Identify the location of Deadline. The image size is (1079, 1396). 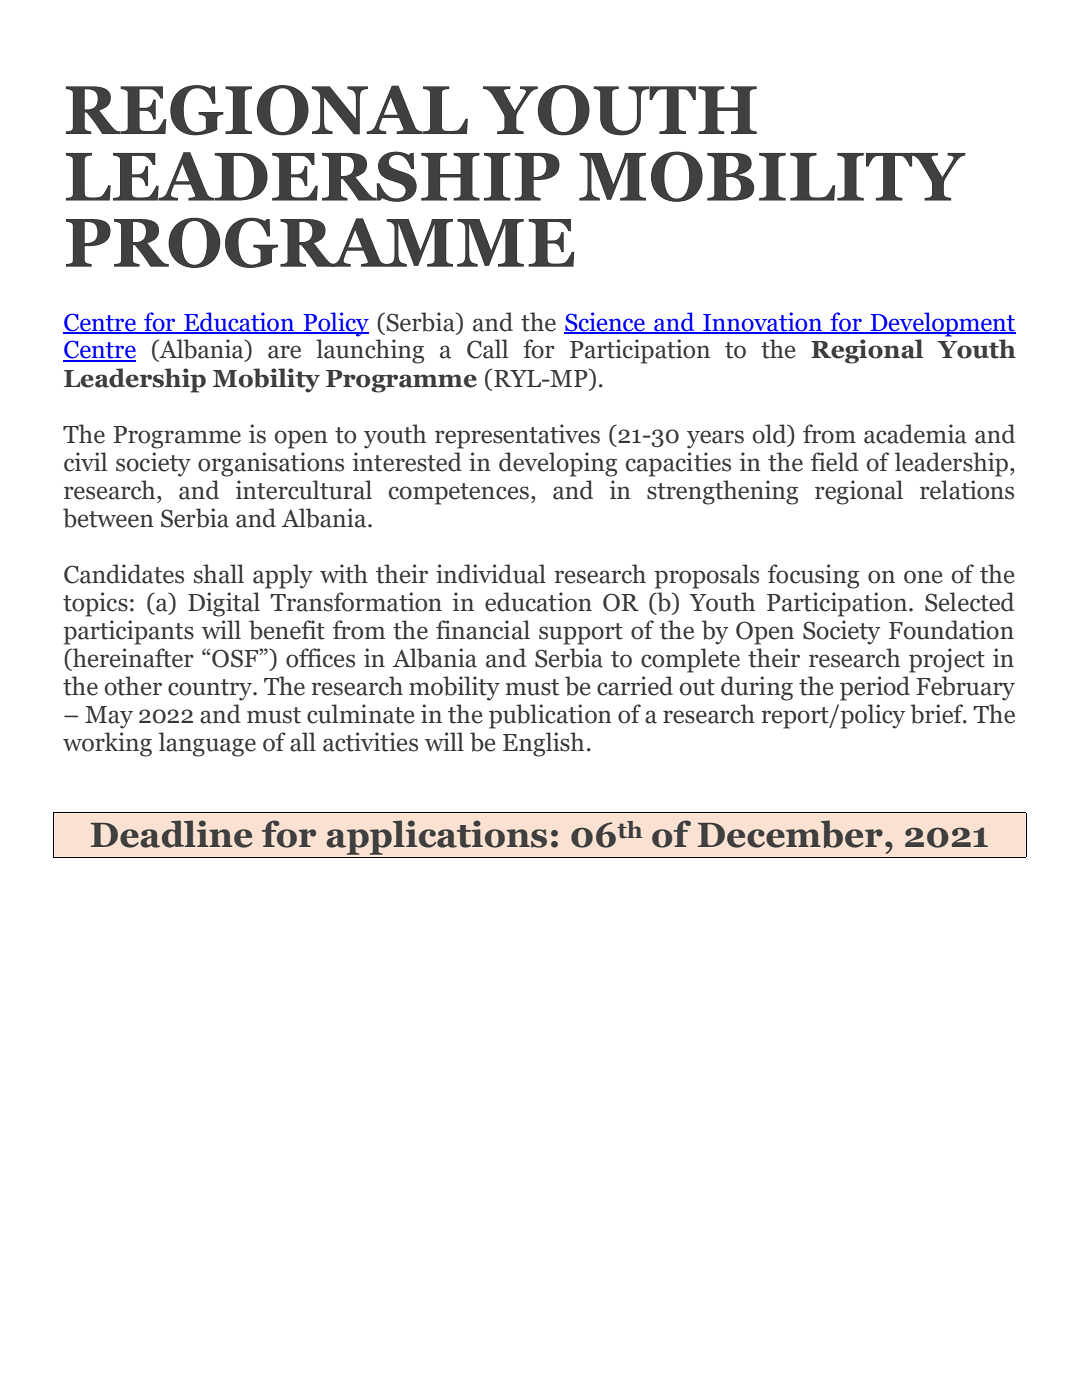
(171, 834).
